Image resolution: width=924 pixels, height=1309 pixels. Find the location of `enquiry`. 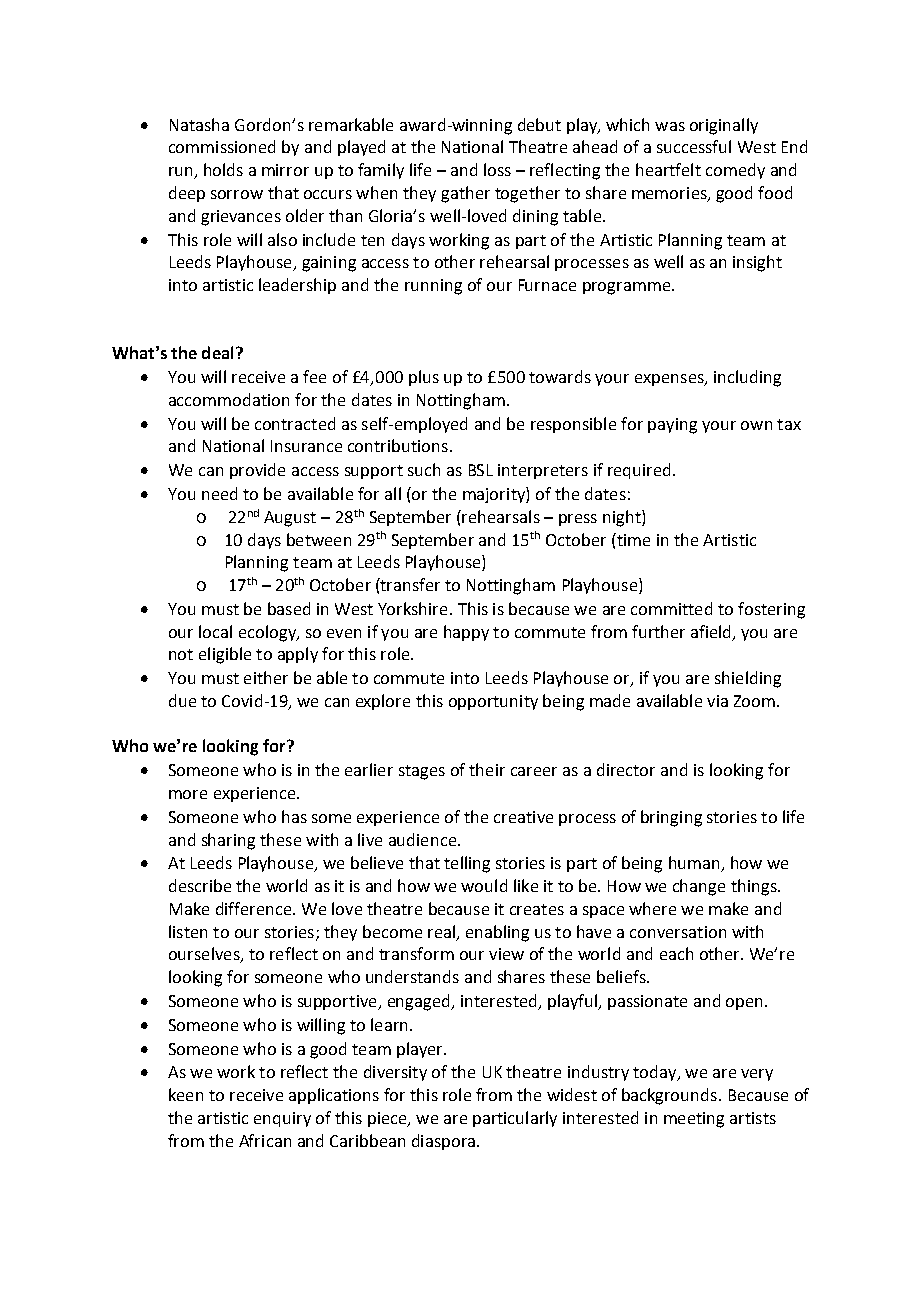

enquiry is located at coordinates (282, 1119).
